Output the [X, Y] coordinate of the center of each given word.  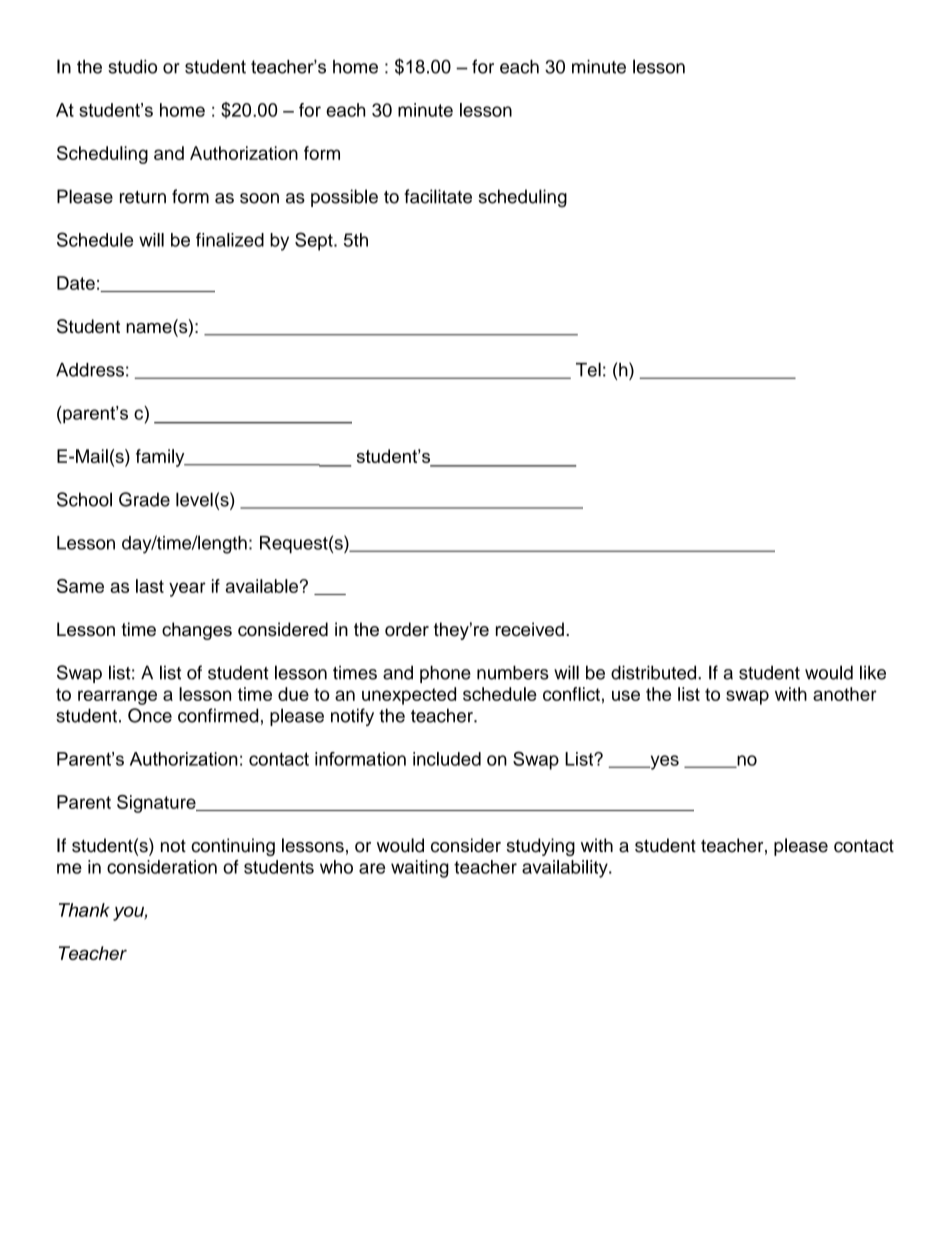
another [845, 694]
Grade [144, 499]
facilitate [438, 196]
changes [197, 631]
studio [132, 67]
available [262, 586]
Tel [588, 369]
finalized [230, 240]
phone [445, 674]
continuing [233, 847]
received [530, 629]
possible [344, 198]
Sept [315, 241]
